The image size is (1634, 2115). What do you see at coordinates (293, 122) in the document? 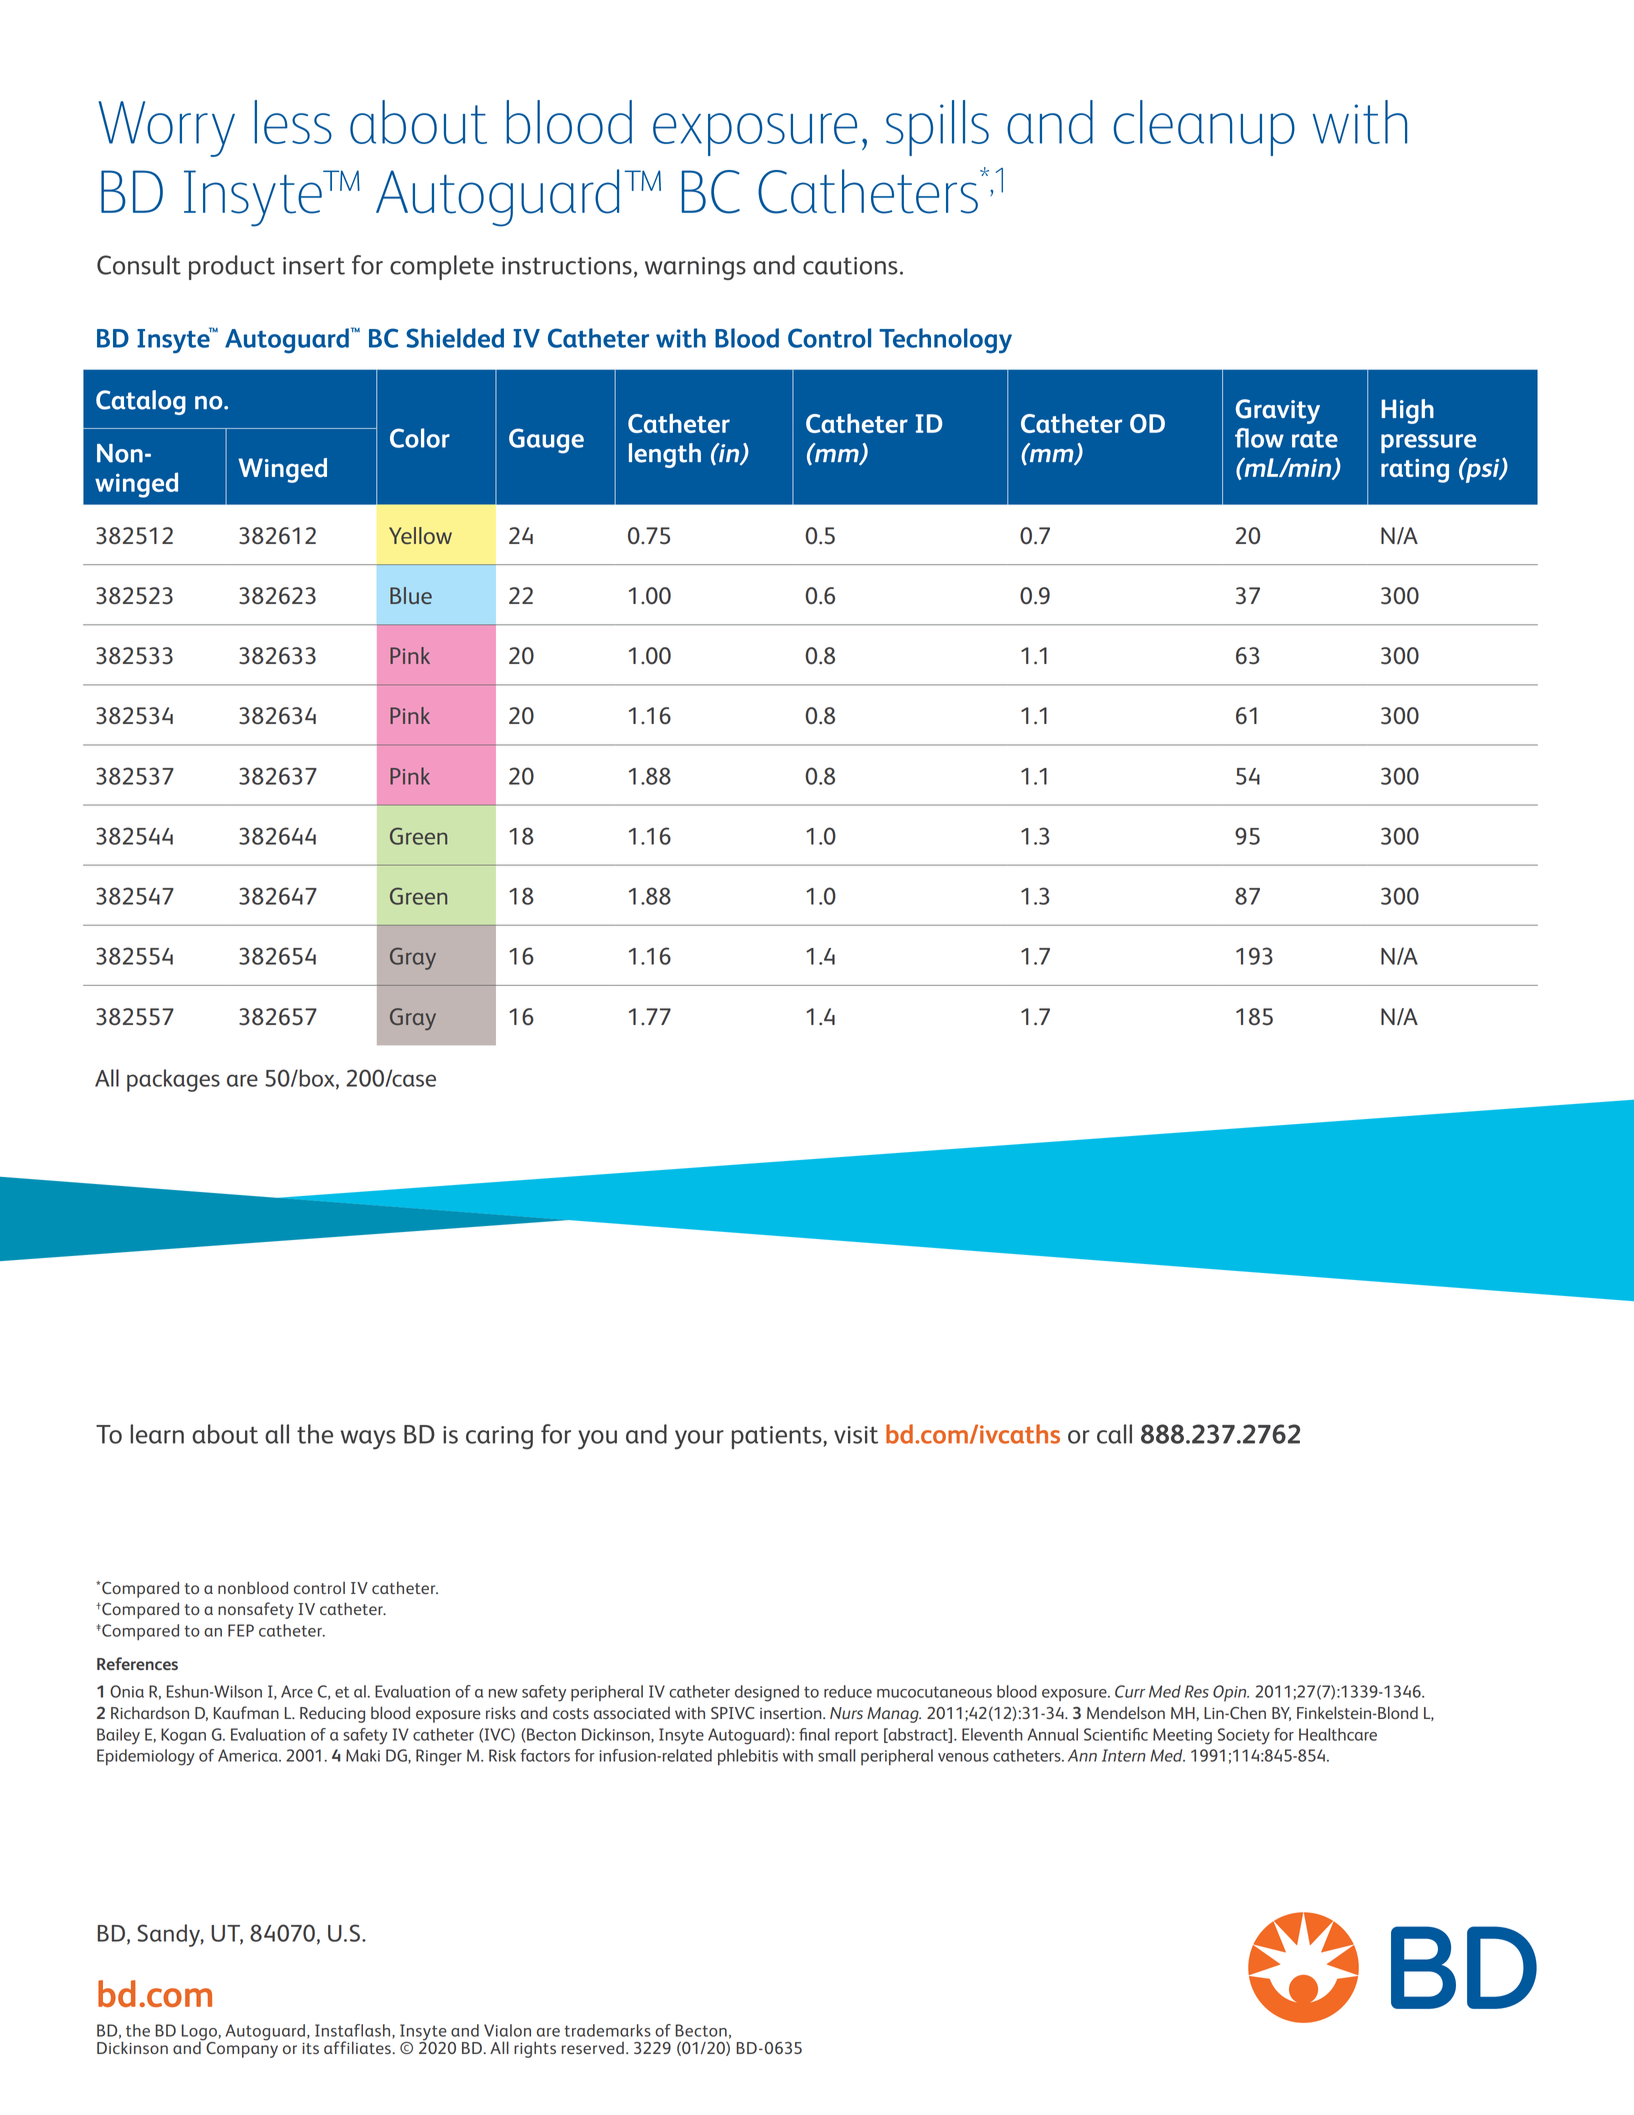
I see `less` at bounding box center [293, 122].
